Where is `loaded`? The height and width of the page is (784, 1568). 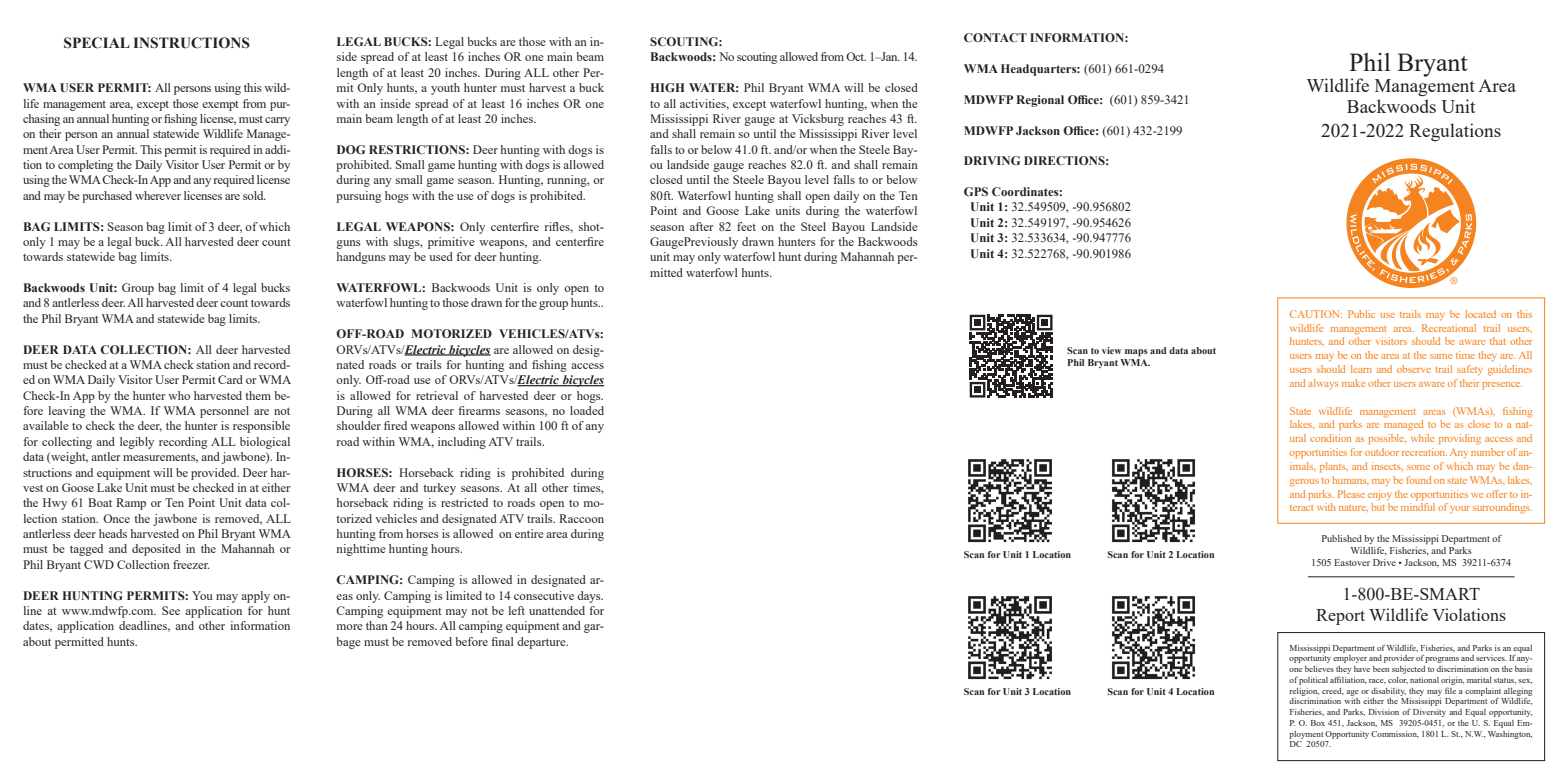
loaded is located at coordinates (587, 410).
